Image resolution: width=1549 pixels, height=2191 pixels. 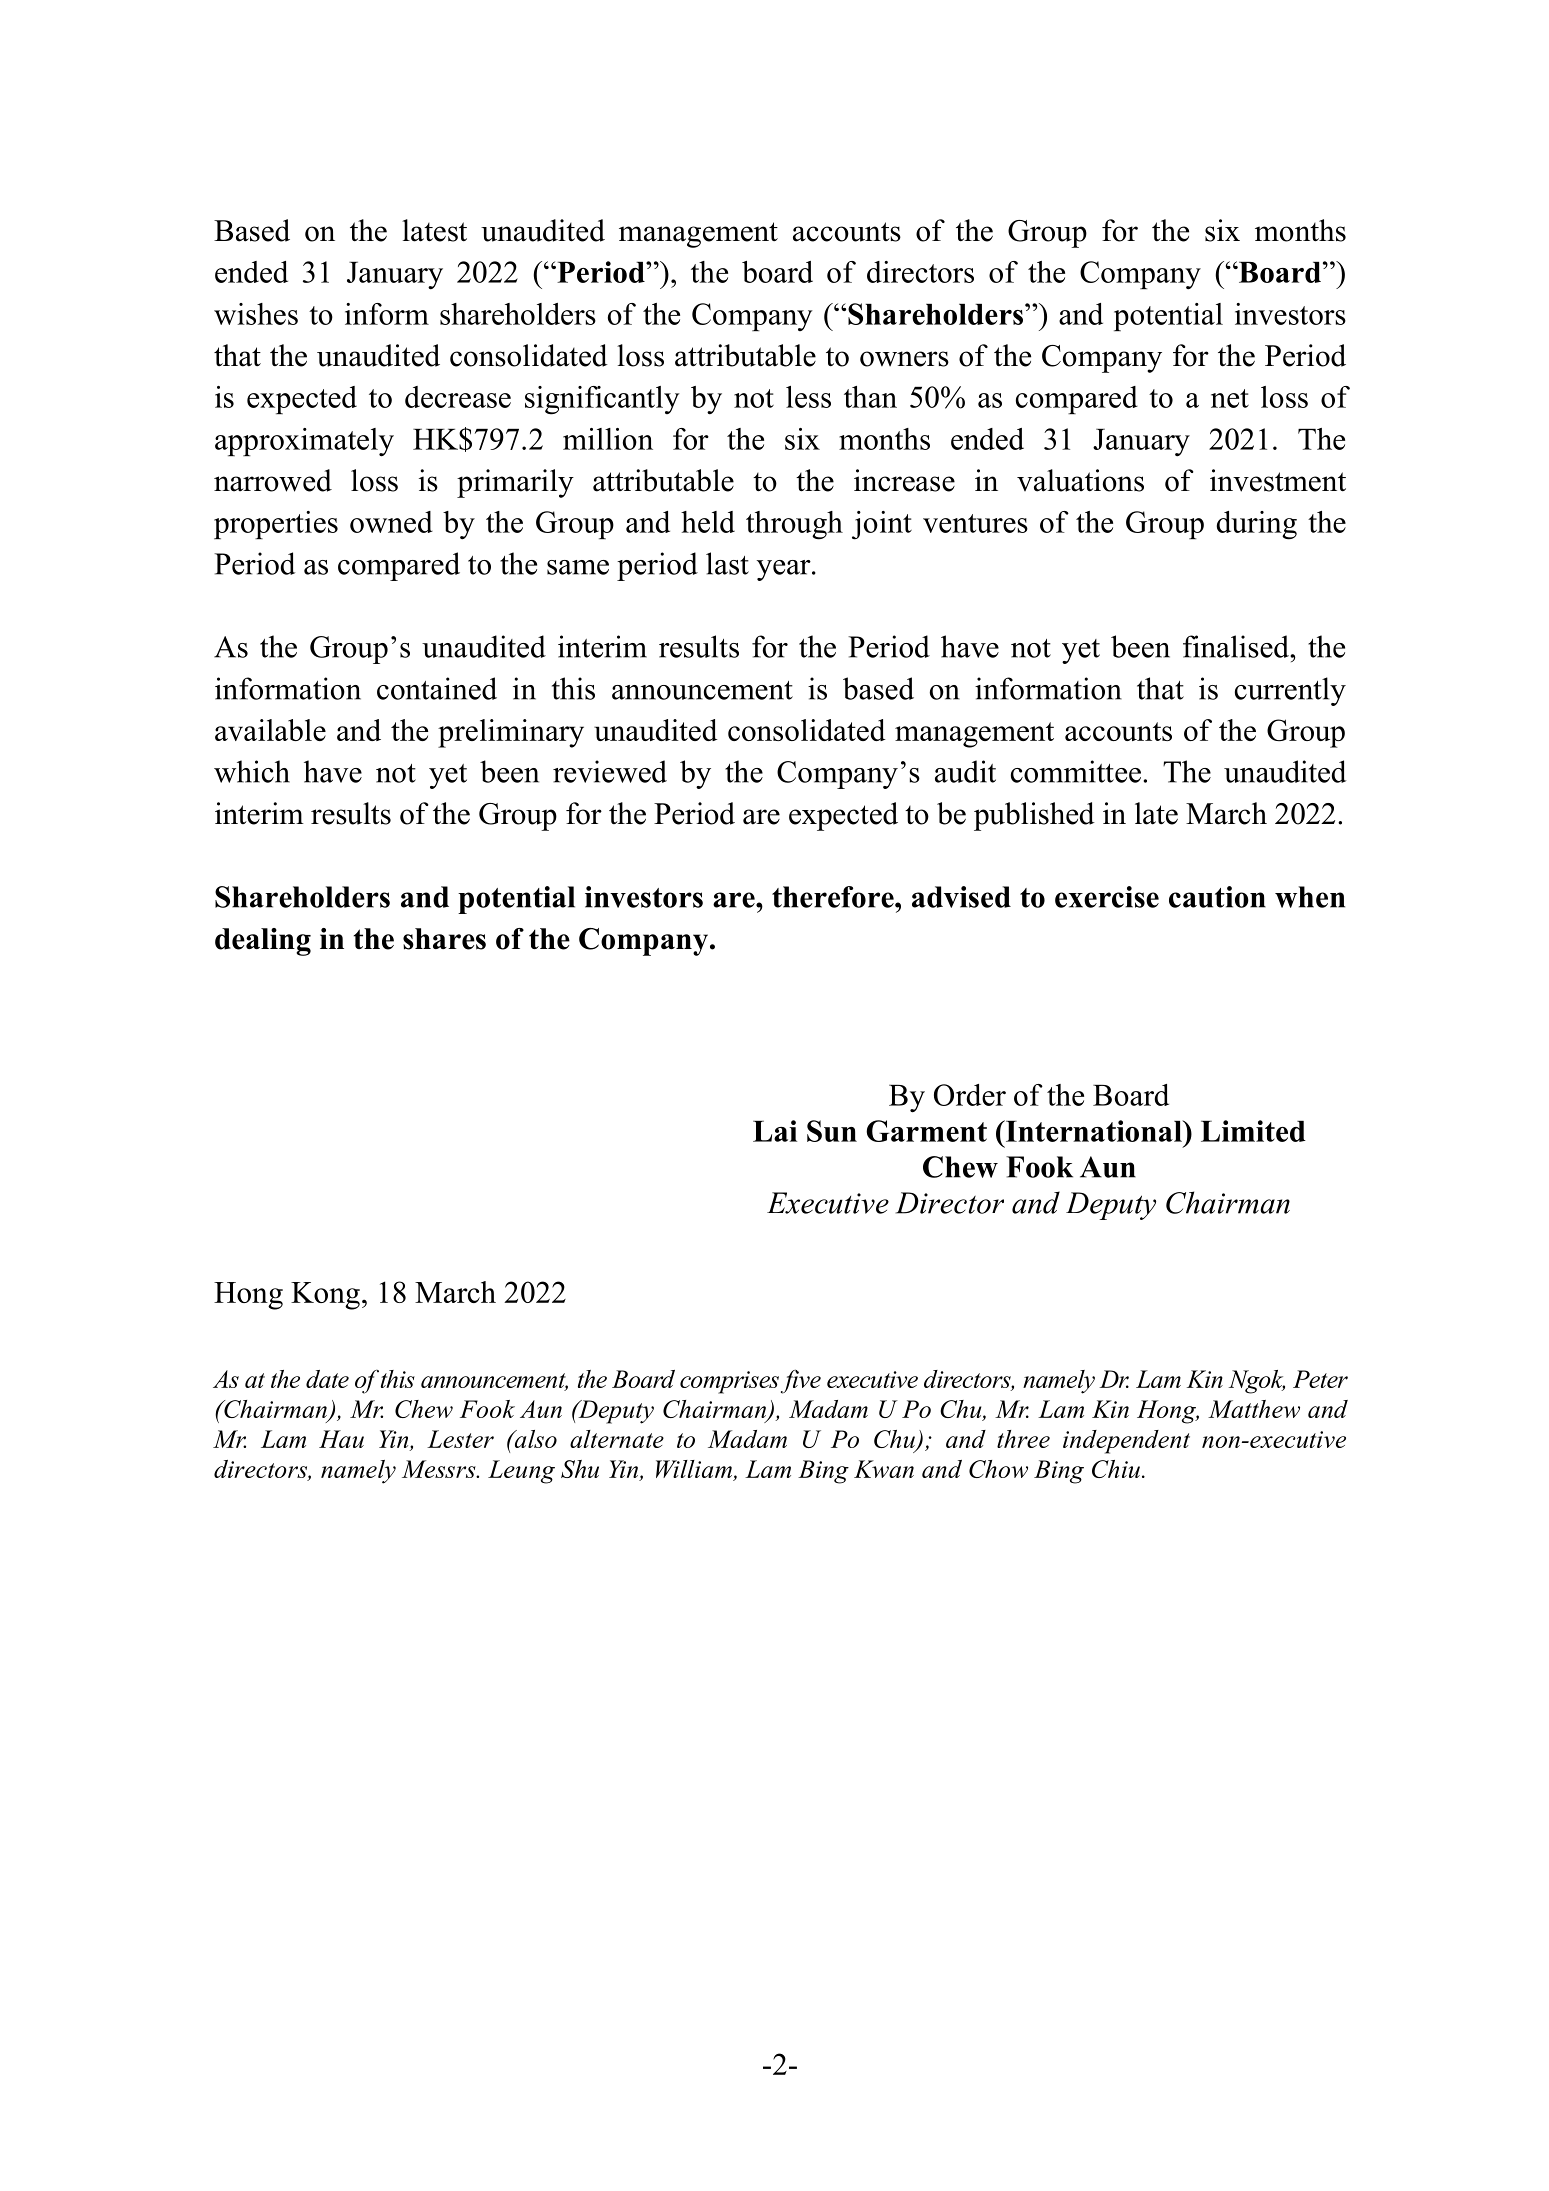 What do you see at coordinates (775, 1131) in the page?
I see `Lai` at bounding box center [775, 1131].
